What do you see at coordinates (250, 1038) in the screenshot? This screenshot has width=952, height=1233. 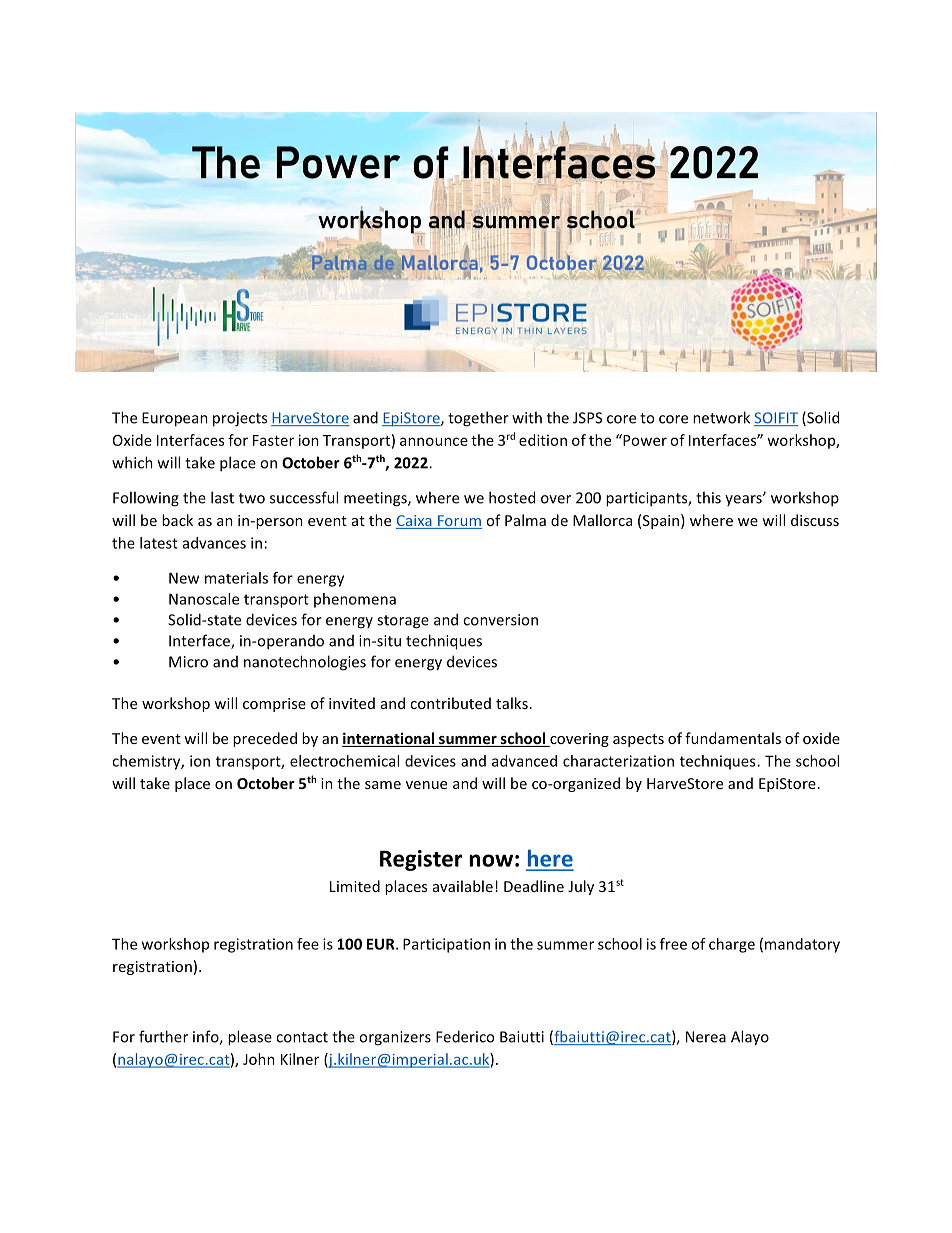 I see `please` at bounding box center [250, 1038].
